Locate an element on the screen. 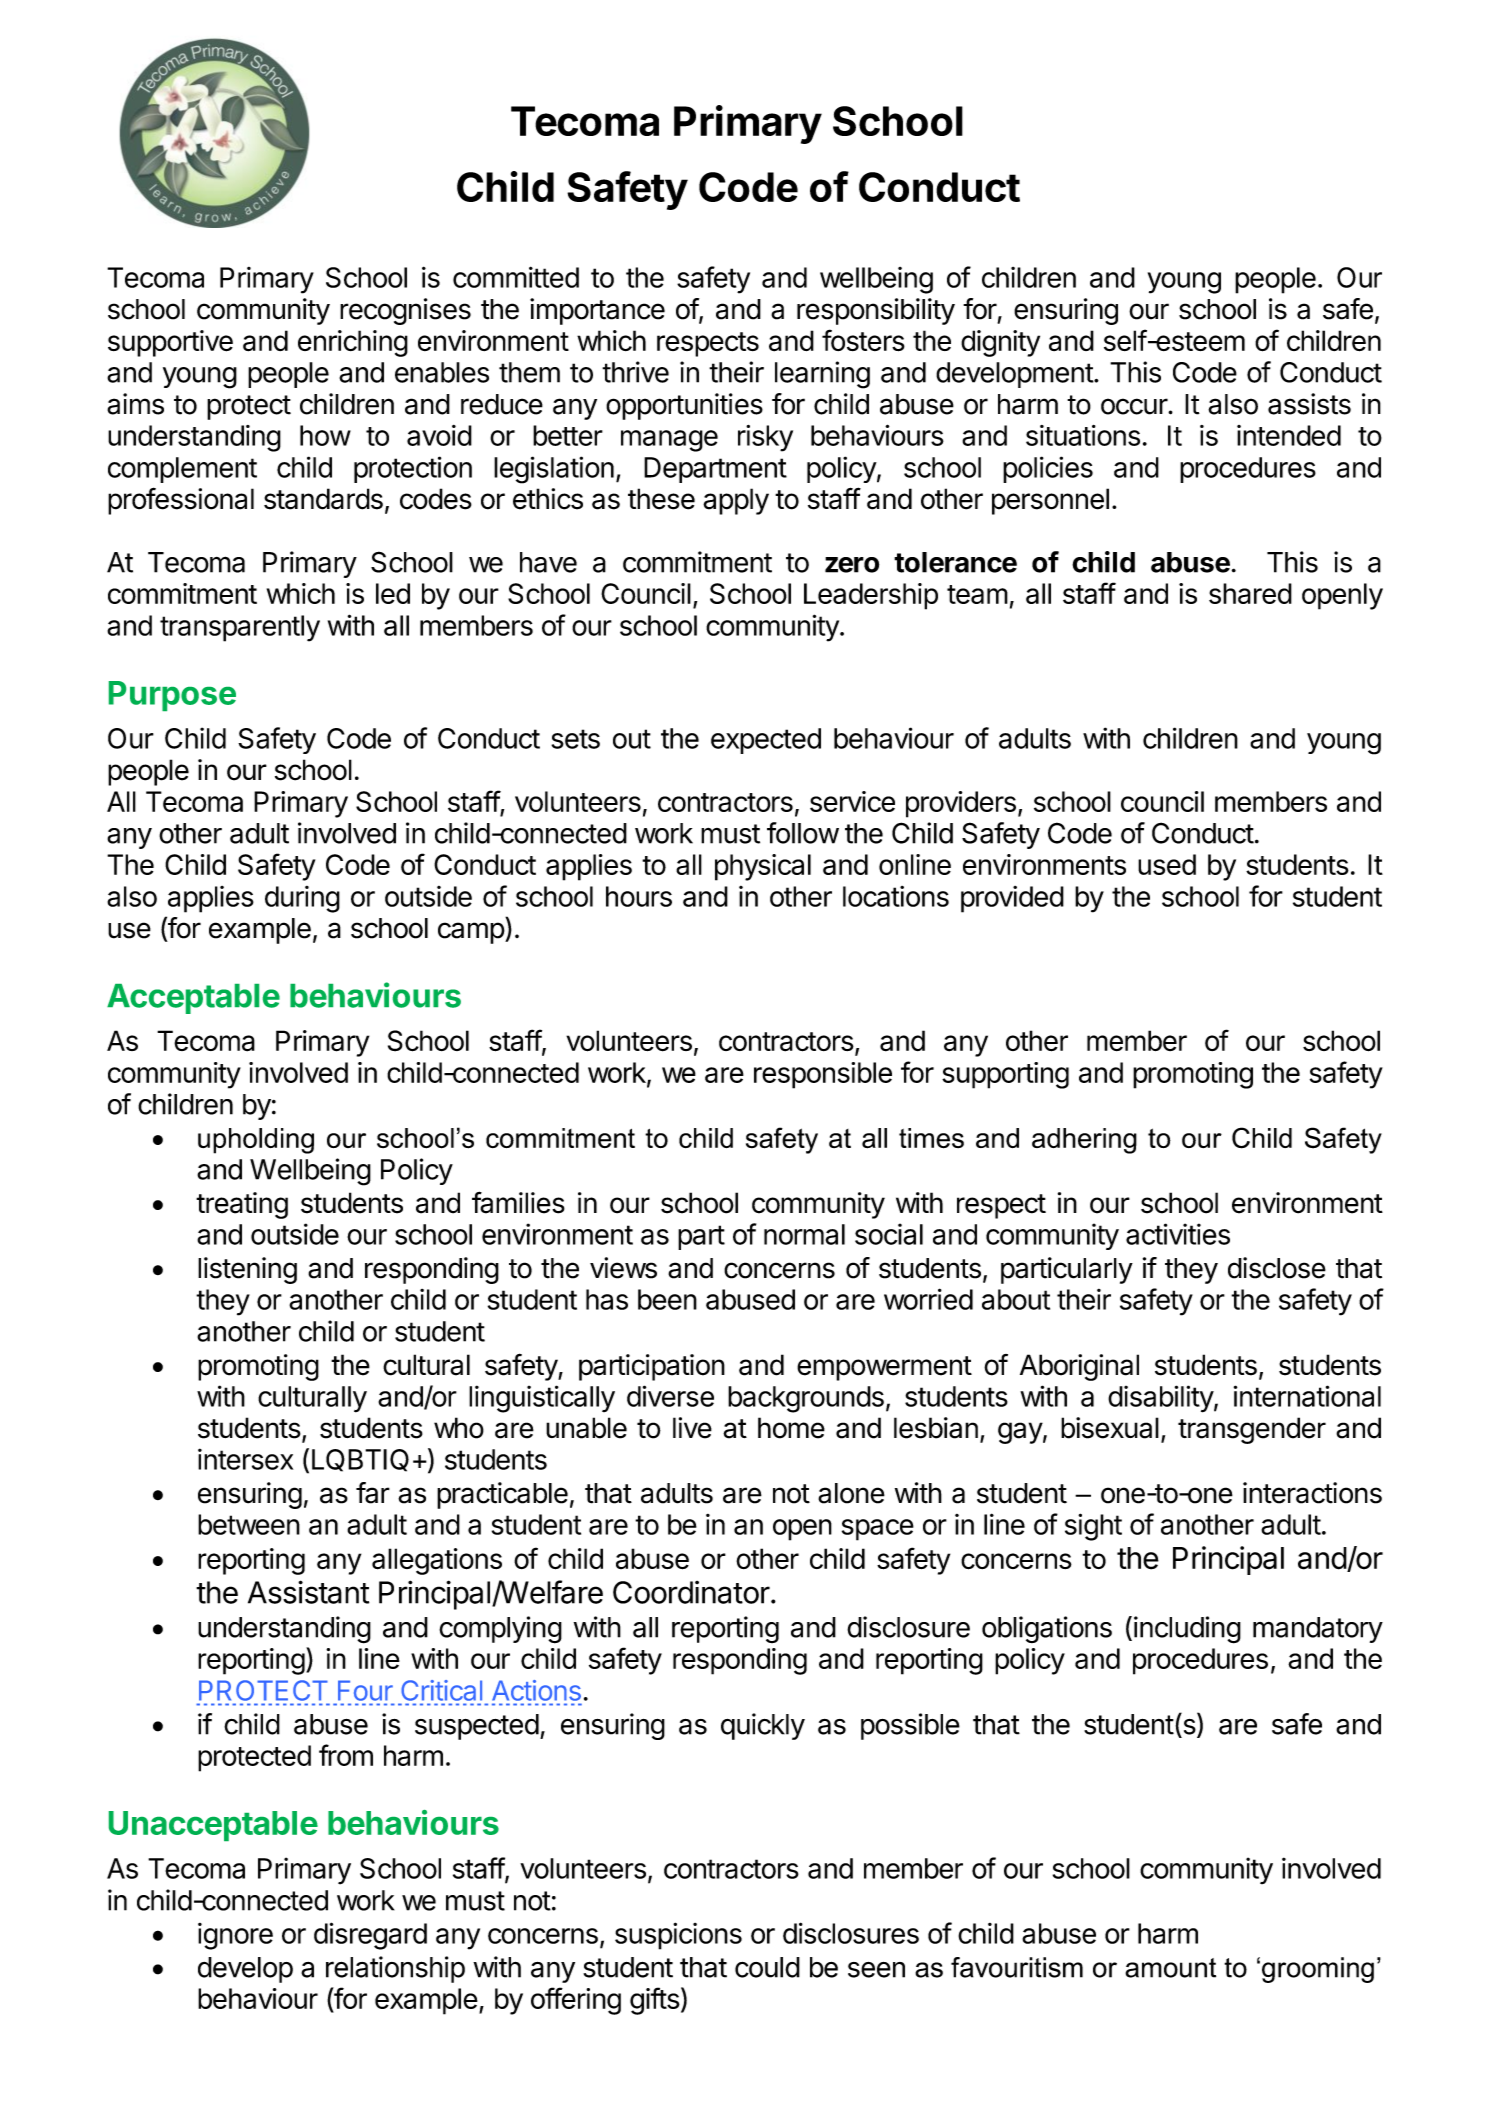 The height and width of the screenshot is (2105, 1488). sight is located at coordinates (1093, 1527).
